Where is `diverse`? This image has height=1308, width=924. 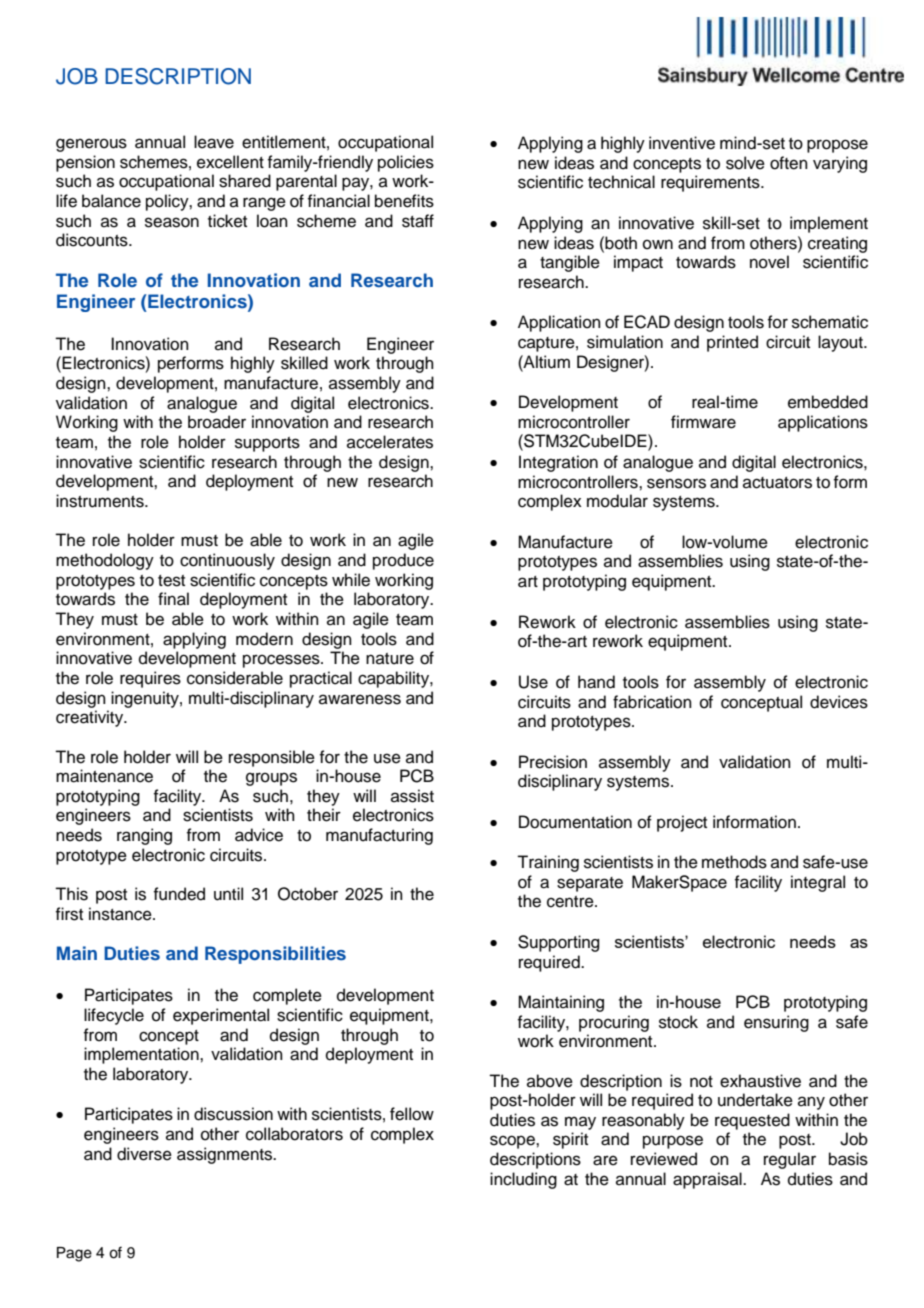 diverse is located at coordinates (144, 1154).
